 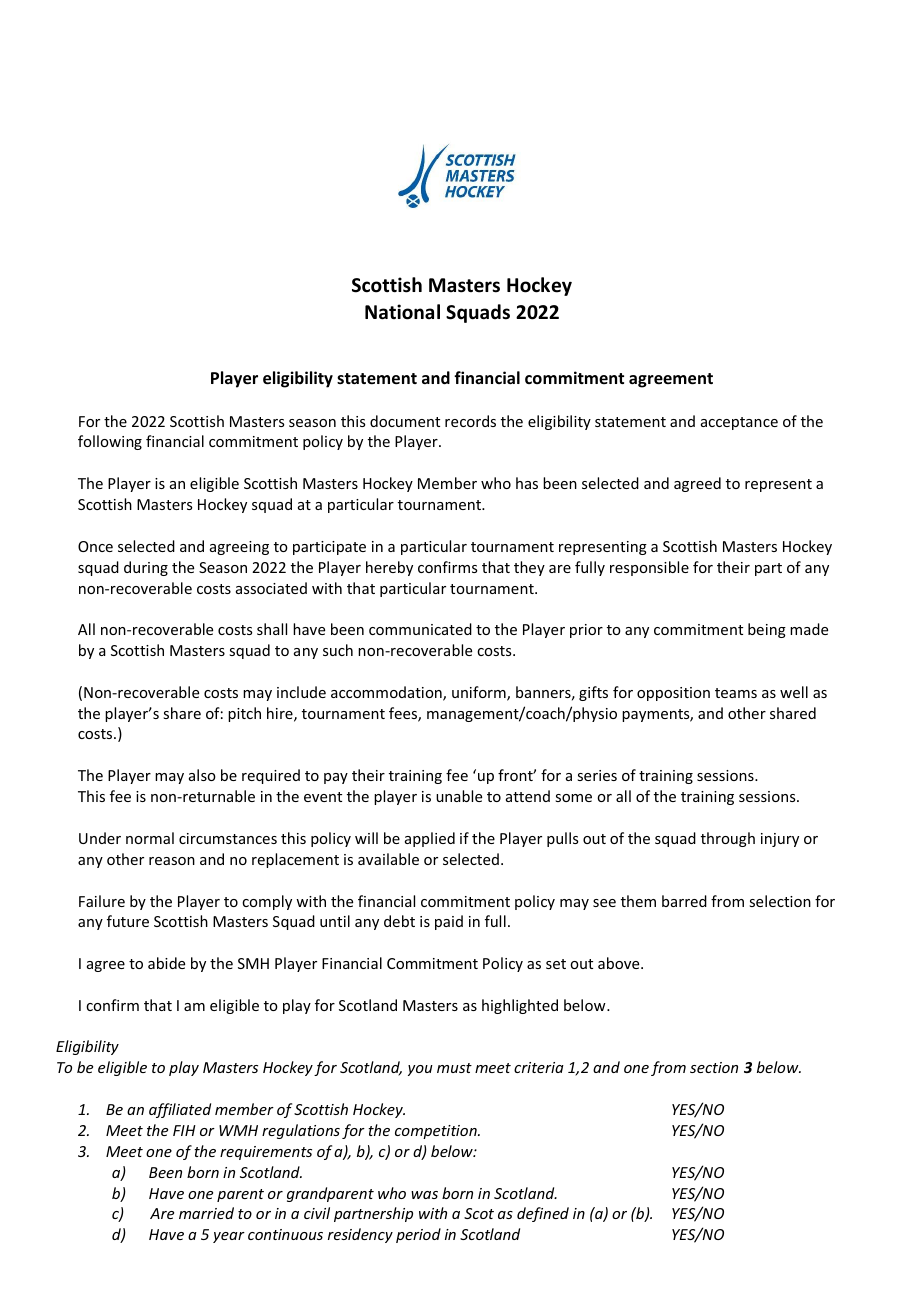 I want to click on responsible, so click(x=649, y=568).
